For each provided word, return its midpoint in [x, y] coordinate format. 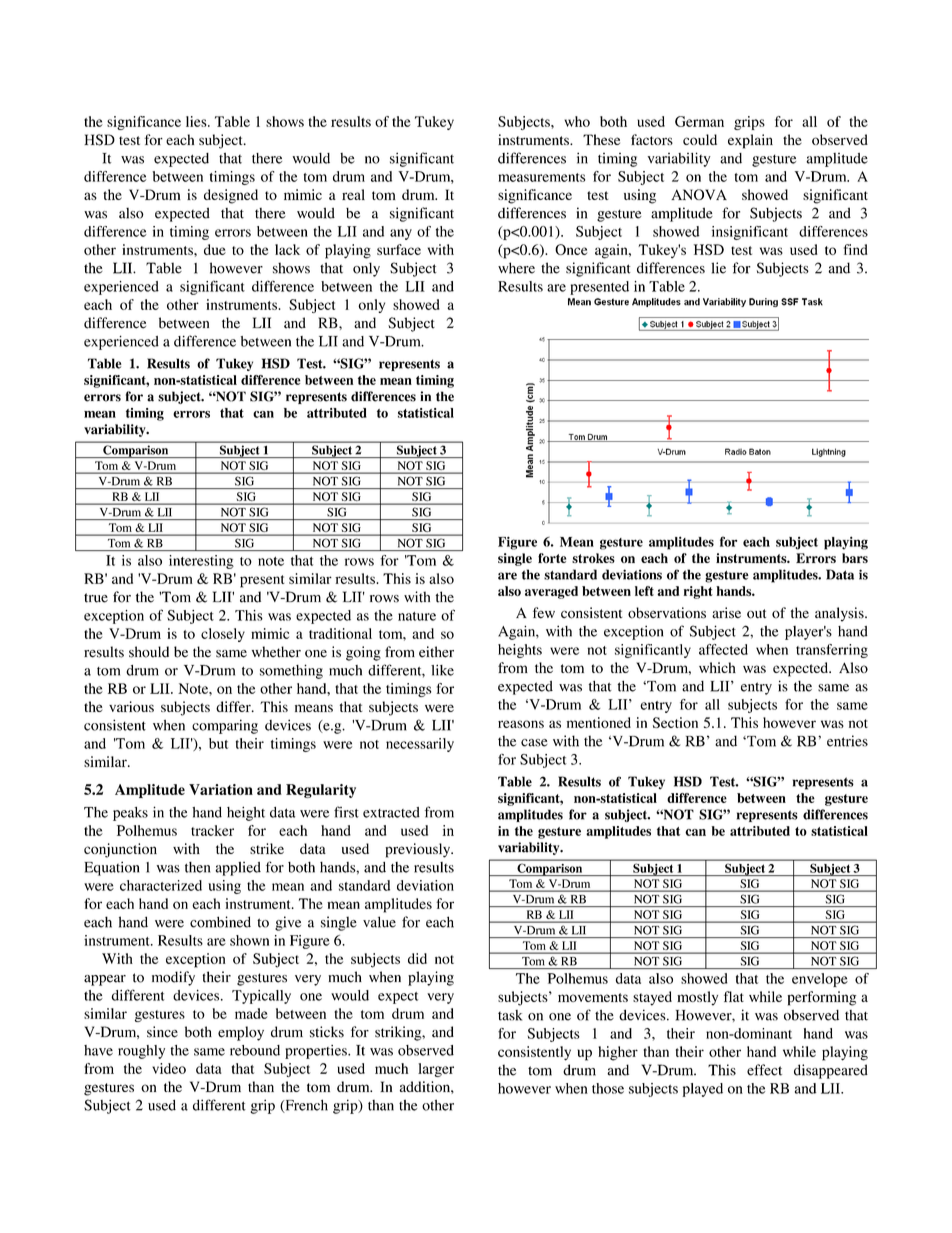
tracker [212, 830]
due [215, 249]
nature [417, 616]
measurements [541, 177]
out [756, 614]
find [856, 249]
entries [847, 741]
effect [764, 1070]
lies [197, 121]
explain [750, 141]
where [516, 268]
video [169, 1068]
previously [419, 850]
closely [223, 635]
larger [436, 1070]
